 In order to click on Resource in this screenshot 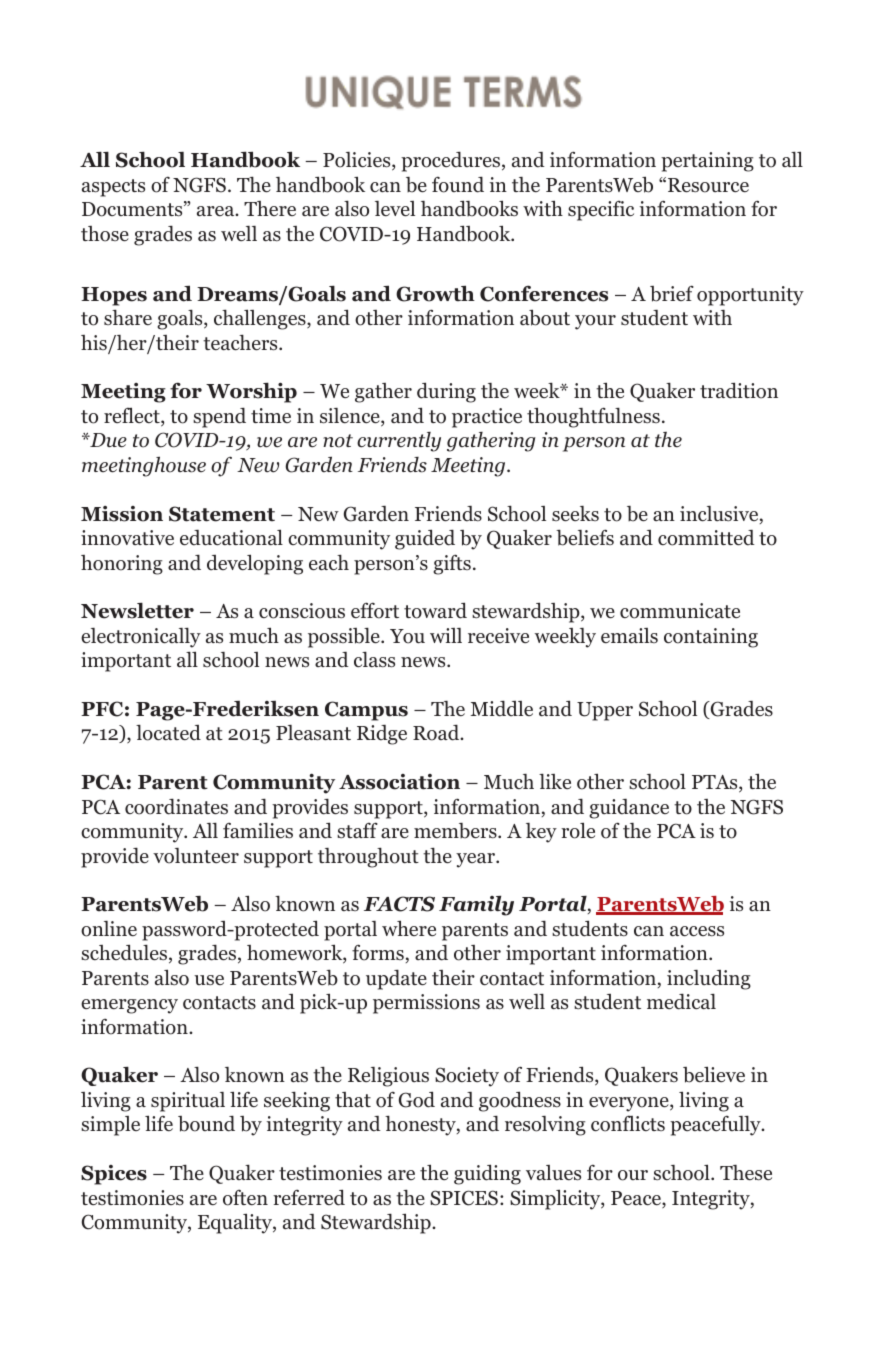, I will do `click(708, 185)`.
